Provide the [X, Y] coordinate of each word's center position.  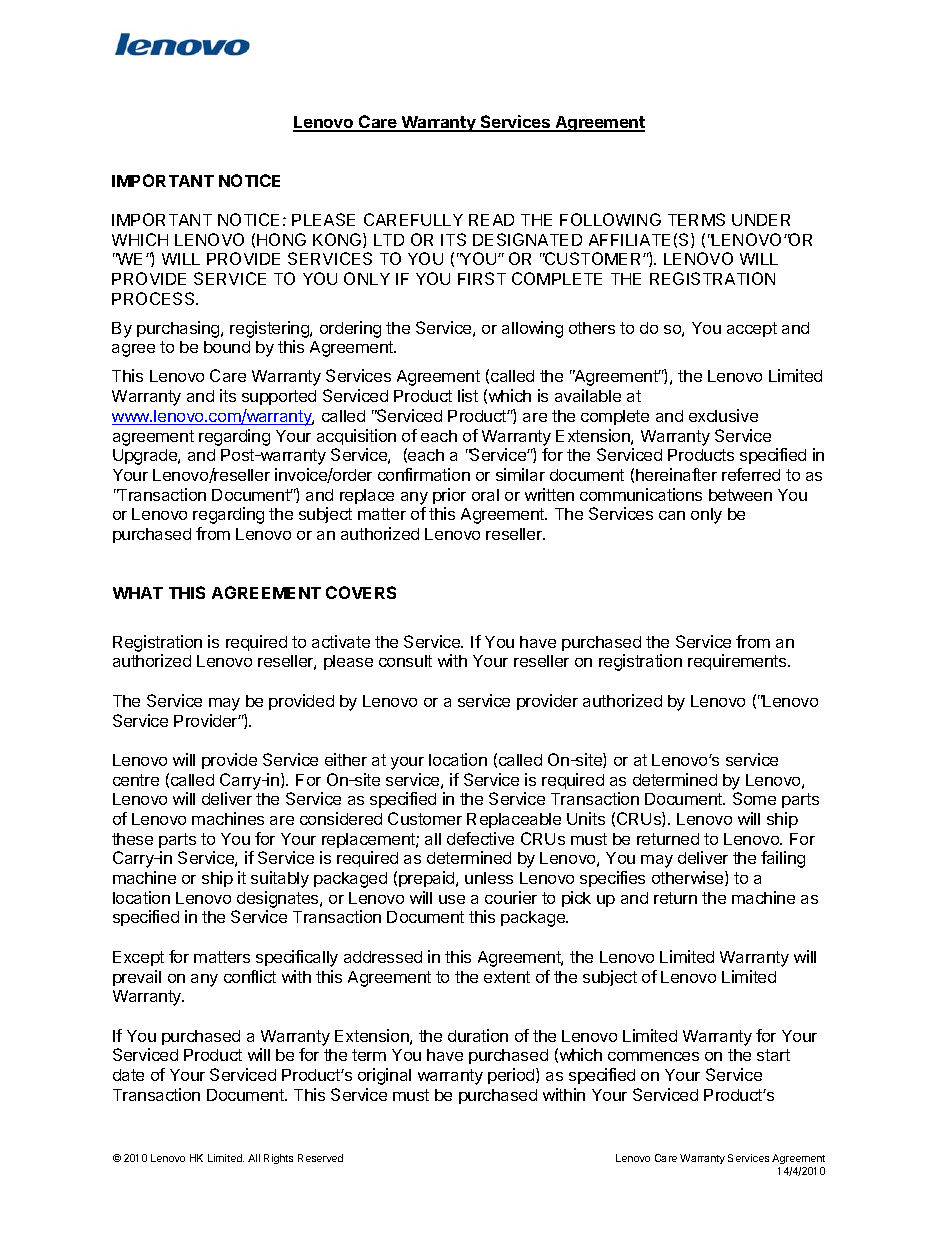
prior [449, 496]
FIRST [482, 278]
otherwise [689, 878]
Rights [278, 1159]
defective [480, 838]
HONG [281, 239]
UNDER [761, 220]
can [672, 515]
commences [653, 1056]
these [132, 839]
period [512, 1076]
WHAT [138, 593]
